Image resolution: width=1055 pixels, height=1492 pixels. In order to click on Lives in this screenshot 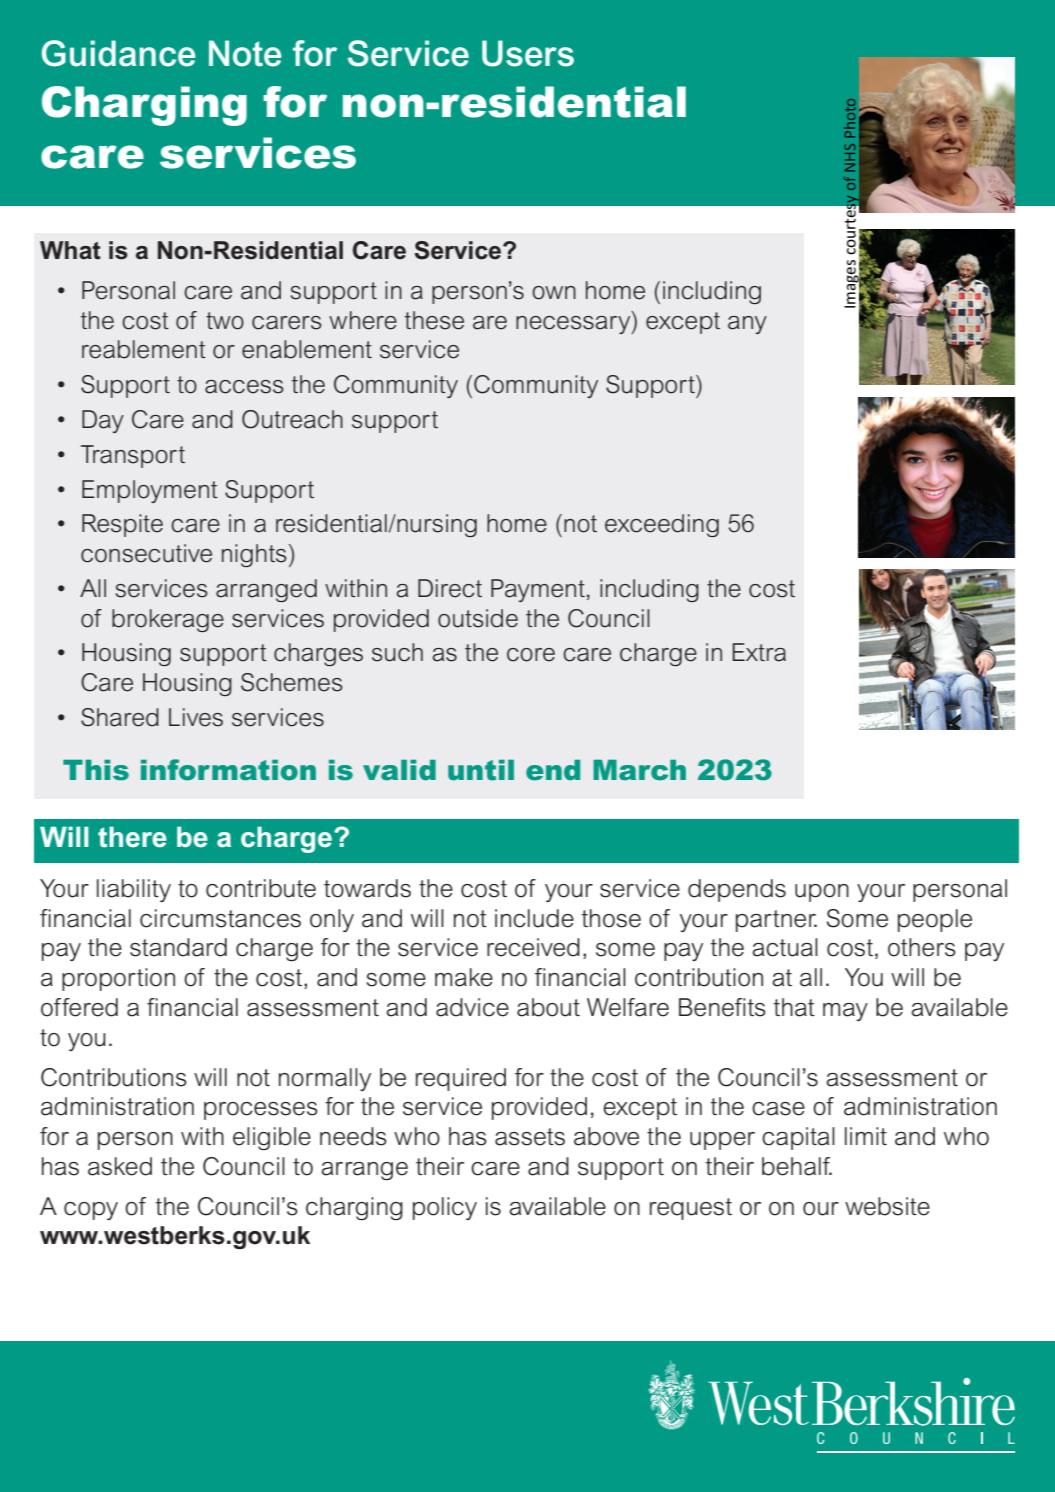, I will do `click(196, 717)`.
